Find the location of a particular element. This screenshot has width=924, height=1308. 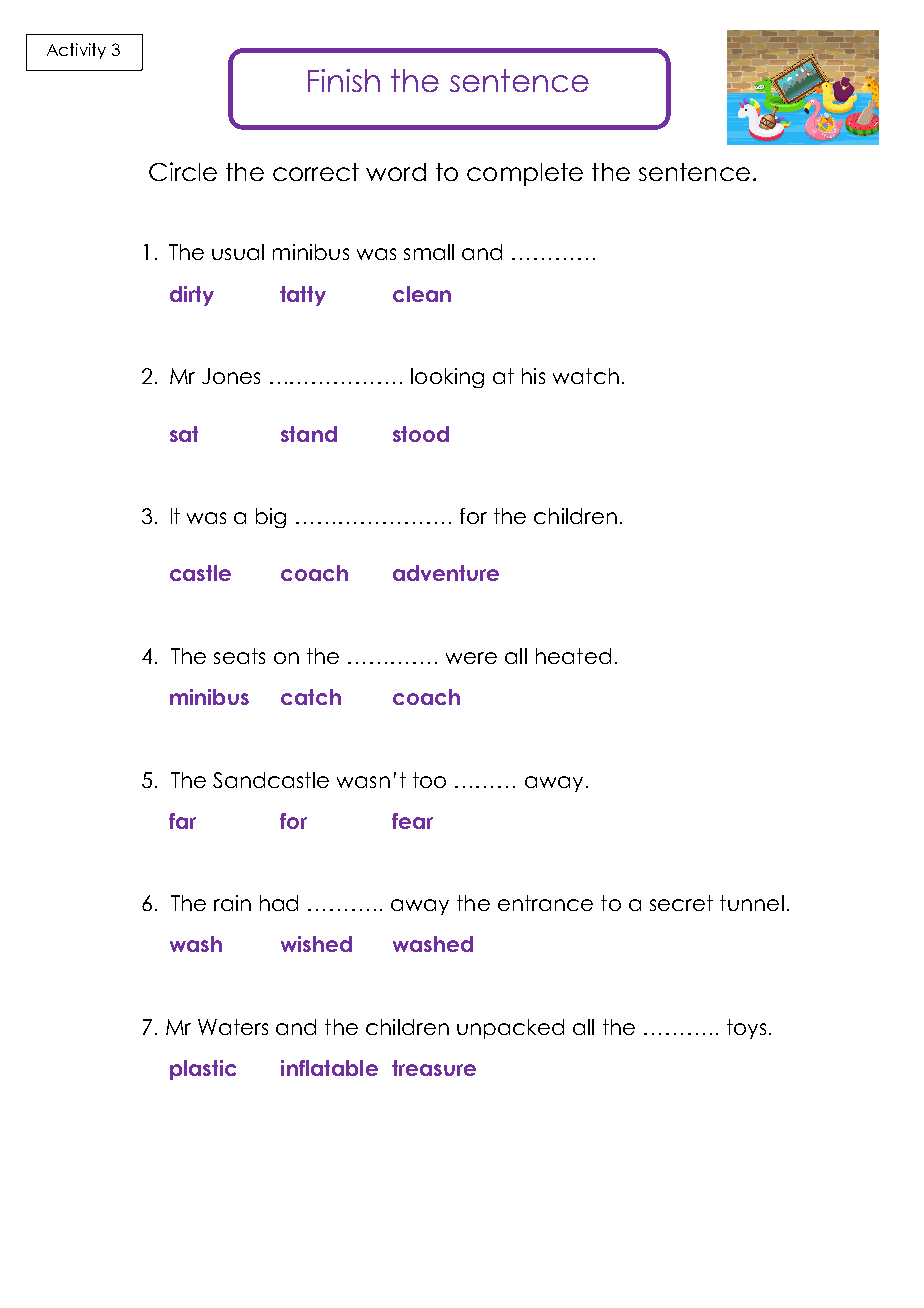

treasure is located at coordinates (434, 1068).
